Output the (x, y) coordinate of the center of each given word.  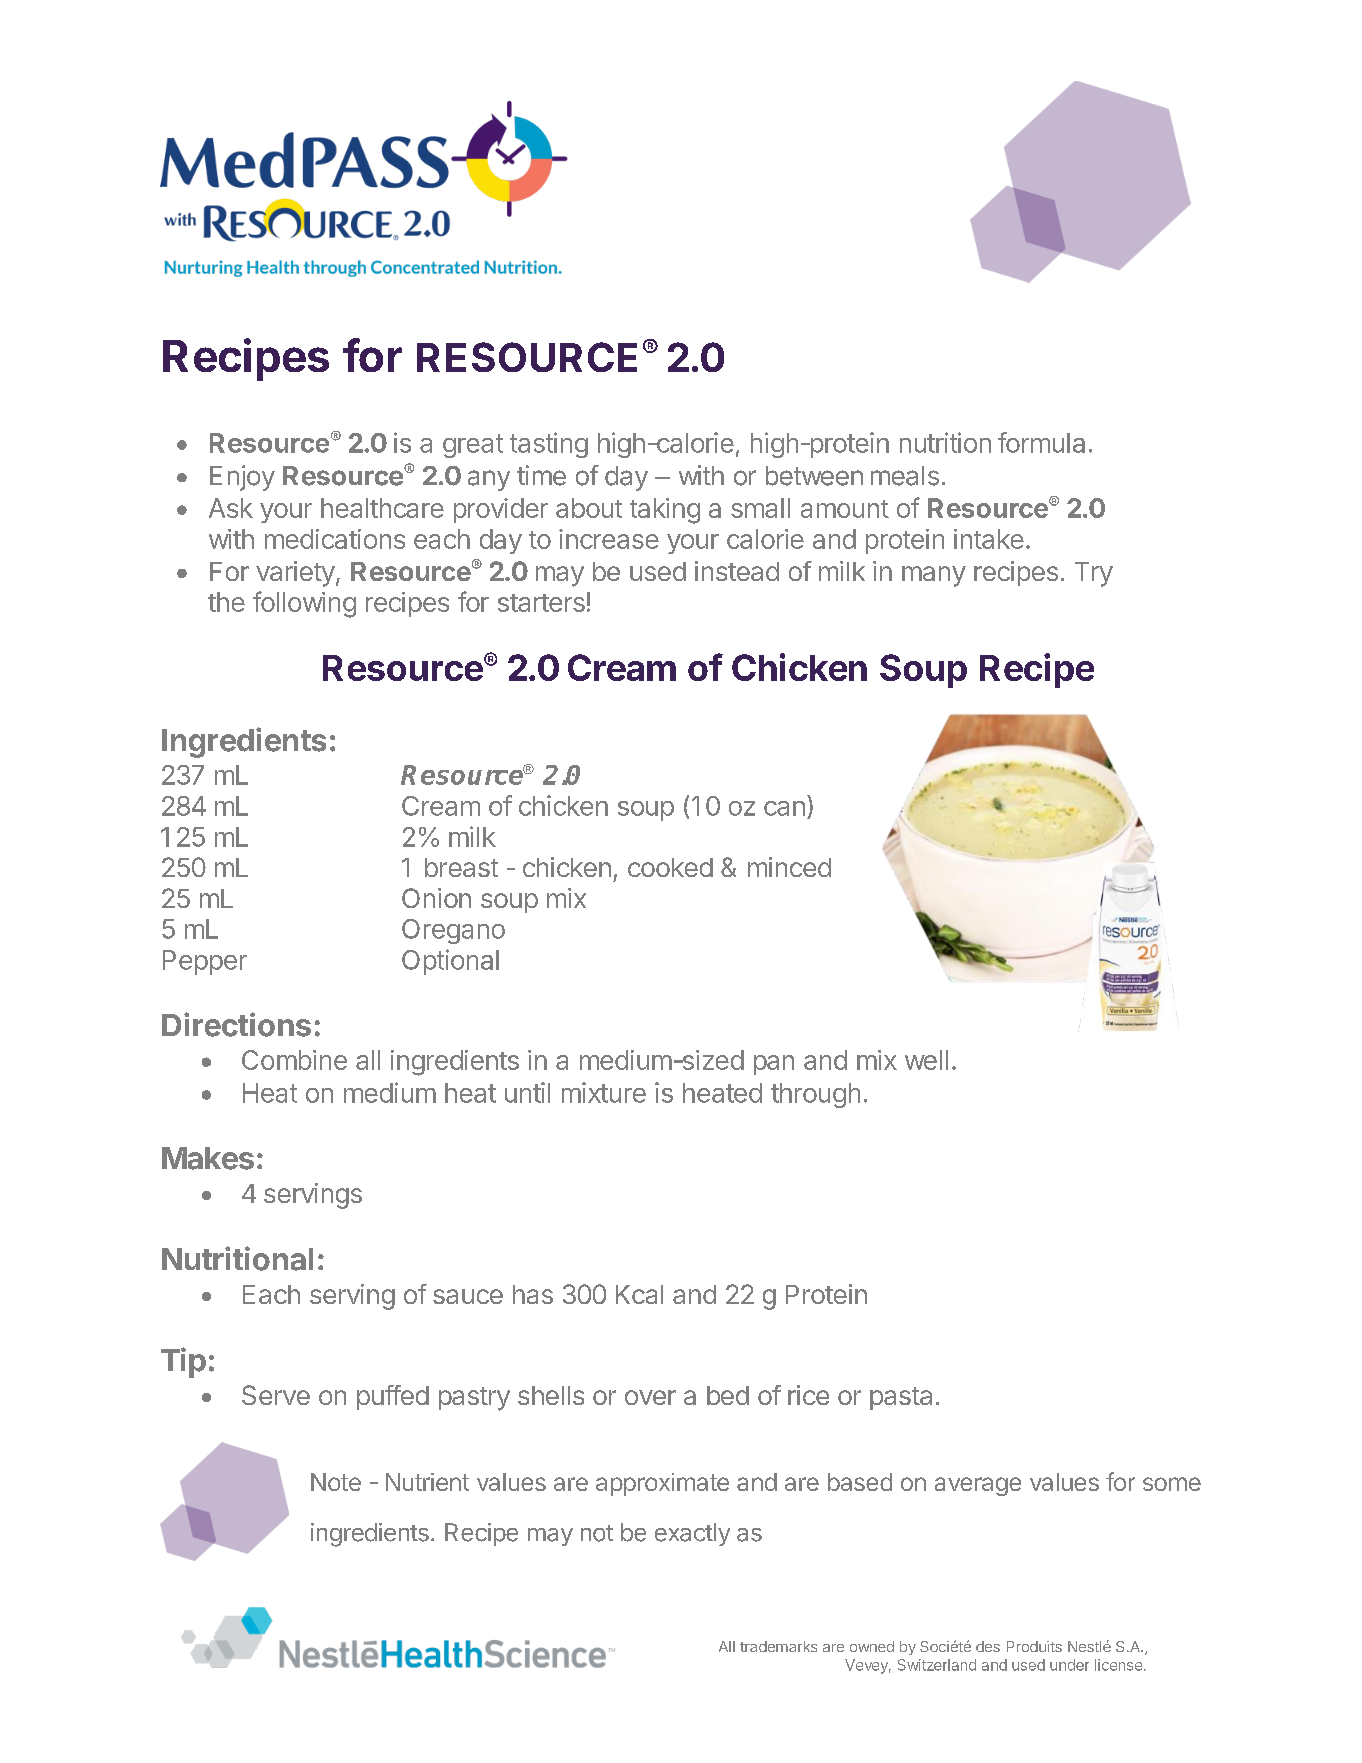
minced (789, 867)
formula (1041, 442)
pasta (901, 1398)
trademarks (778, 1646)
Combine (294, 1060)
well (926, 1060)
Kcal (639, 1294)
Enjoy (242, 478)
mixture (604, 1092)
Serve (276, 1395)
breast (461, 867)
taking (665, 511)
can (784, 808)
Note (336, 1482)
